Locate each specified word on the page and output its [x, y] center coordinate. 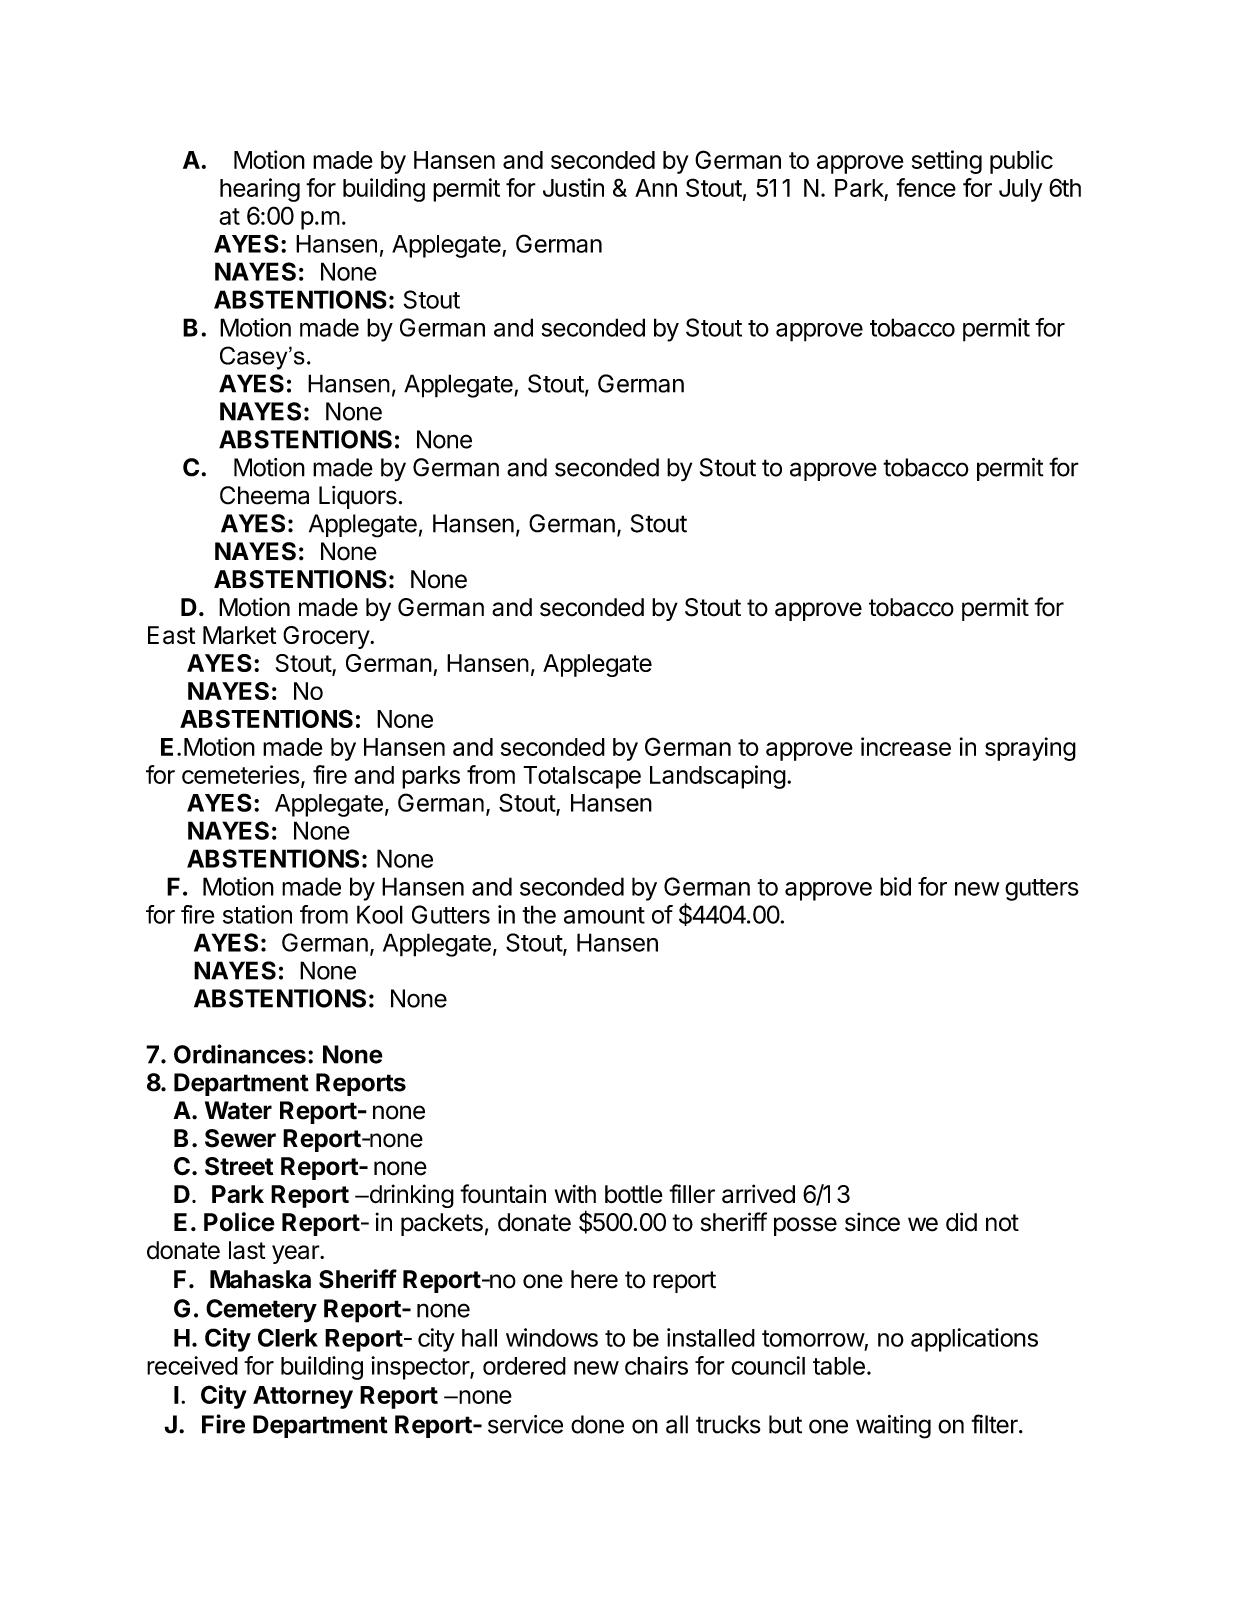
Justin [573, 187]
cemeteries [240, 774]
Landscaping [718, 777]
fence [926, 187]
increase [906, 746]
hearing [260, 190]
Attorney [303, 1397]
